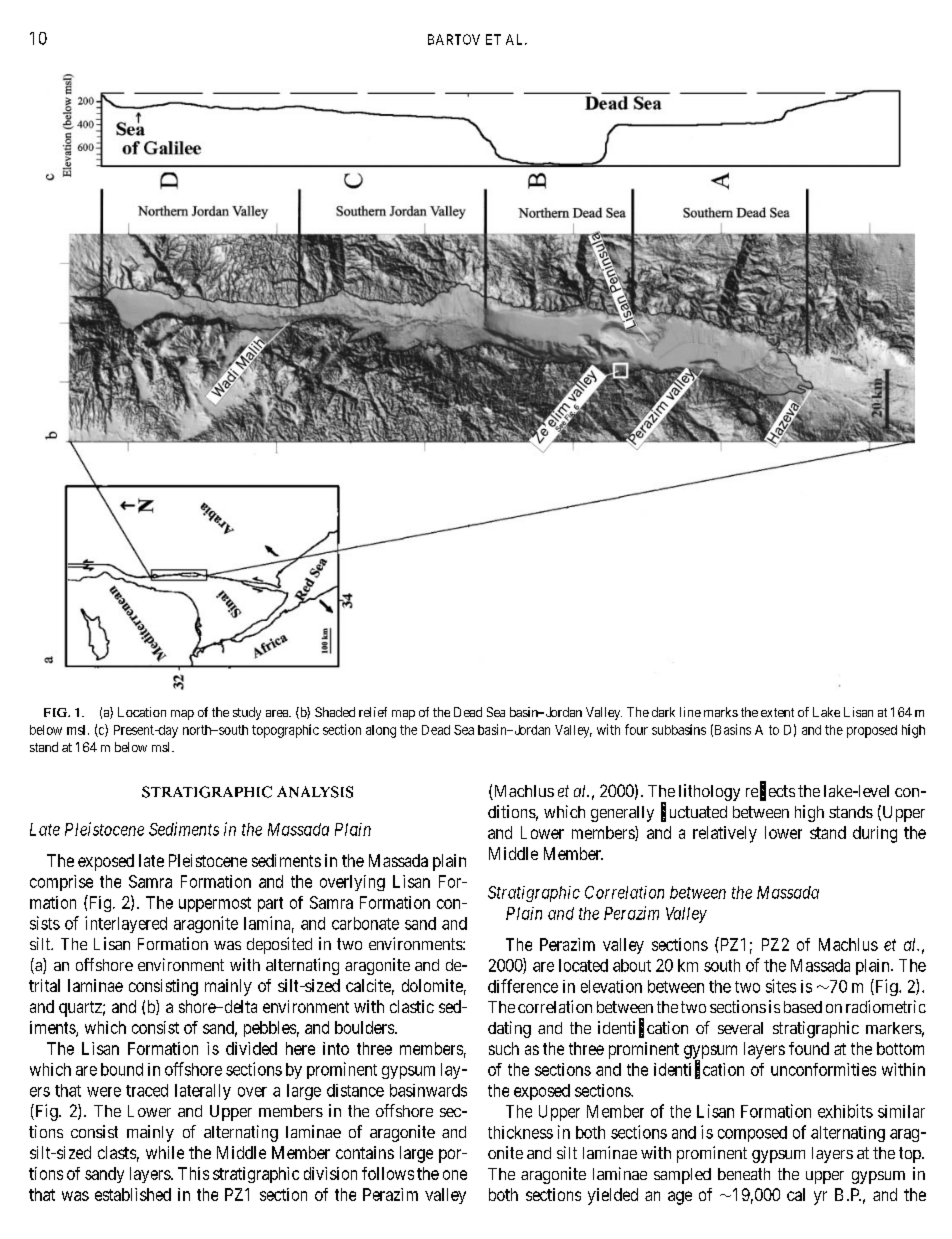  Describe the element at coordinates (509, 1029) in the screenshot. I see `dating` at that location.
